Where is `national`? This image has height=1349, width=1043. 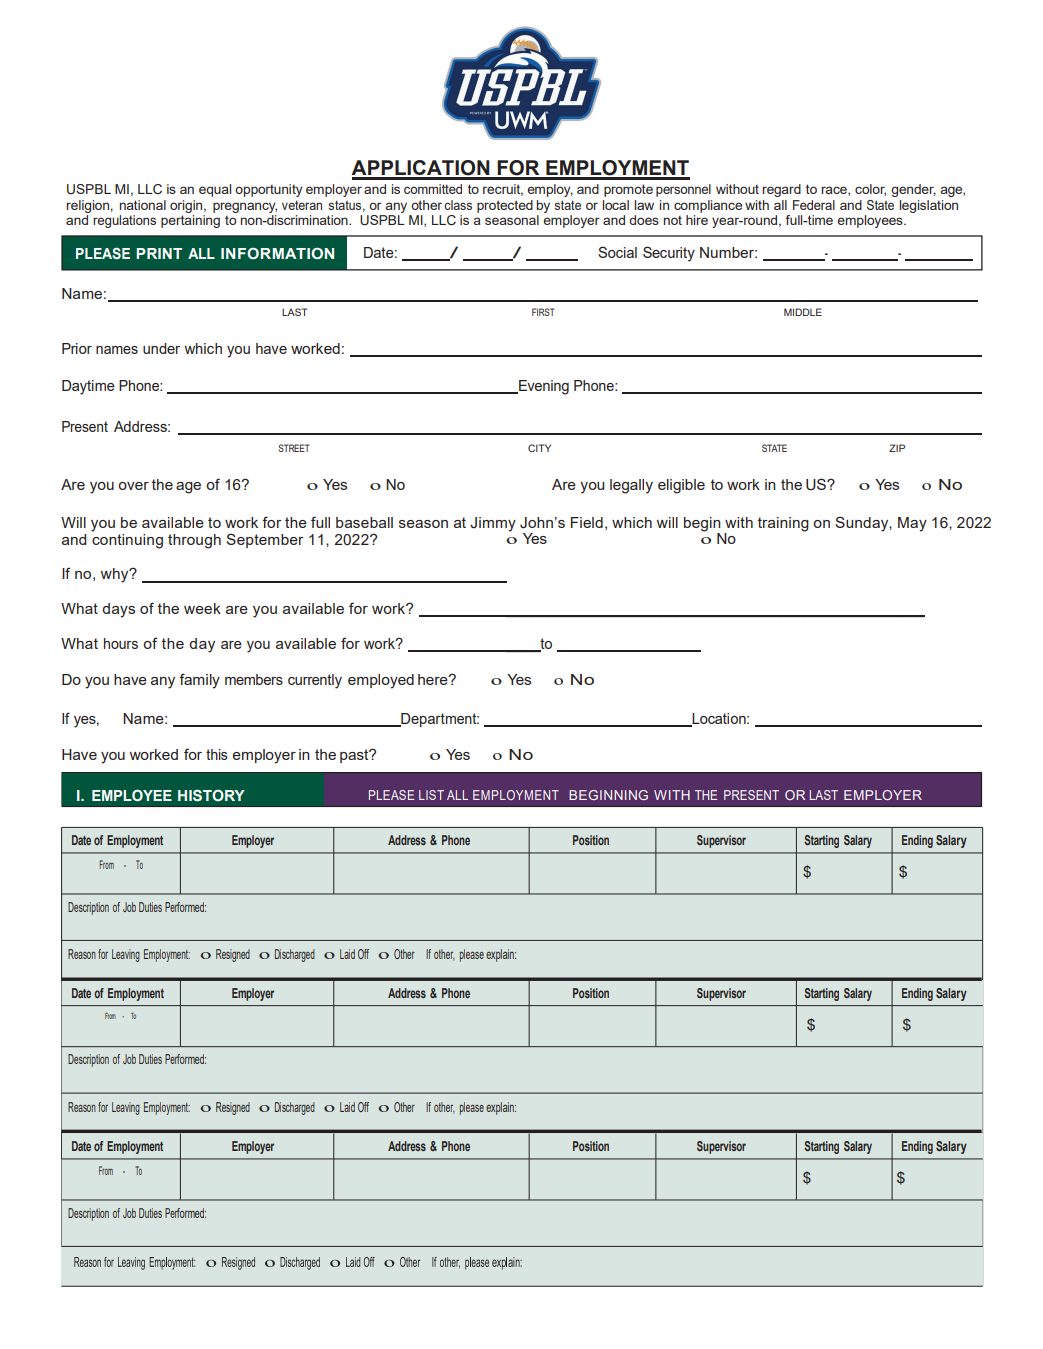
national is located at coordinates (143, 205).
